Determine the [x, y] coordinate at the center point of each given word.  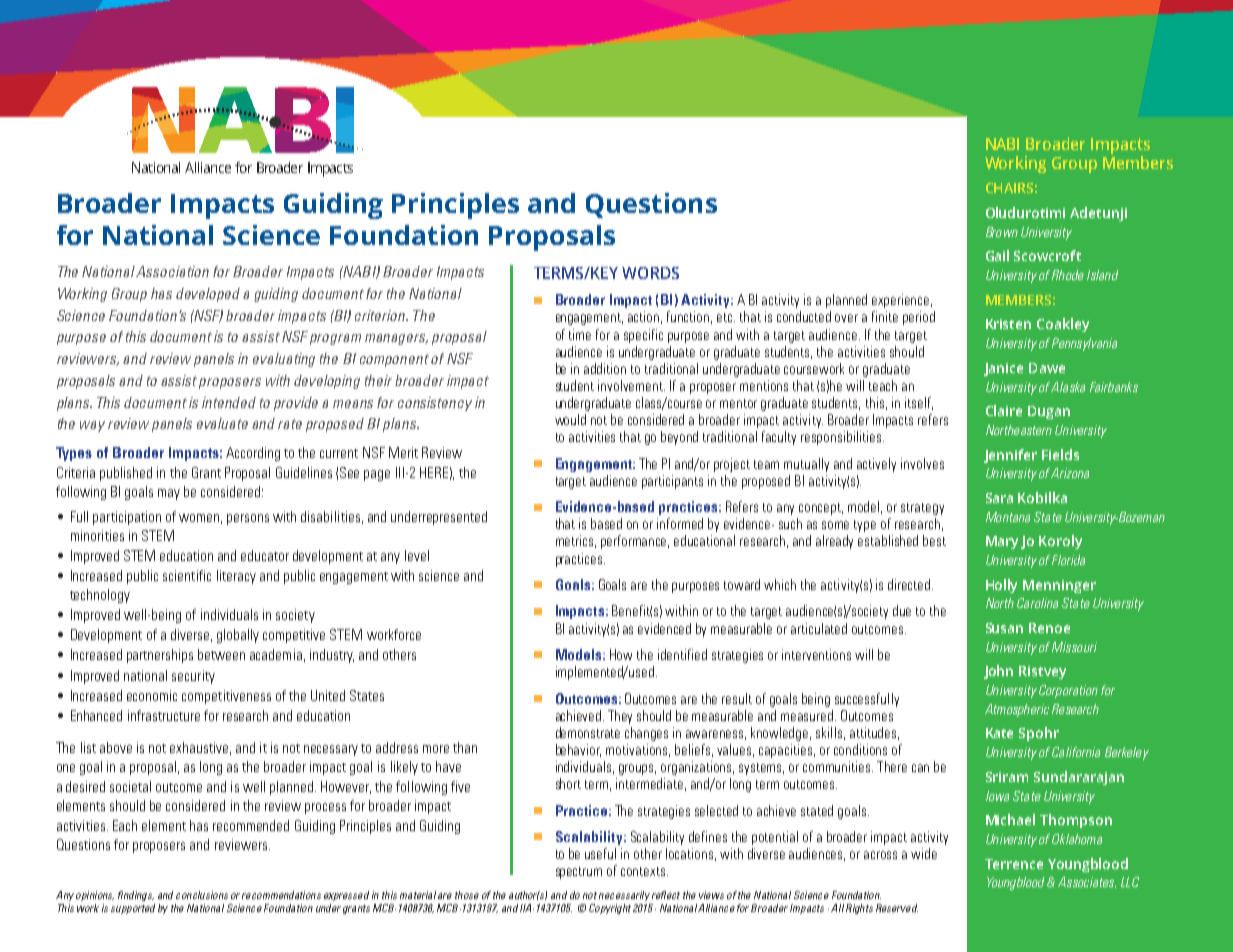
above [116, 747]
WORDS [650, 273]
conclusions [202, 895]
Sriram [1007, 777]
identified [682, 654]
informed [680, 523]
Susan [1004, 628]
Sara [999, 498]
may [169, 494]
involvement [631, 385]
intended [229, 402]
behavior [578, 750]
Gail [997, 255]
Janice [1003, 369]
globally [238, 636]
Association [172, 271]
